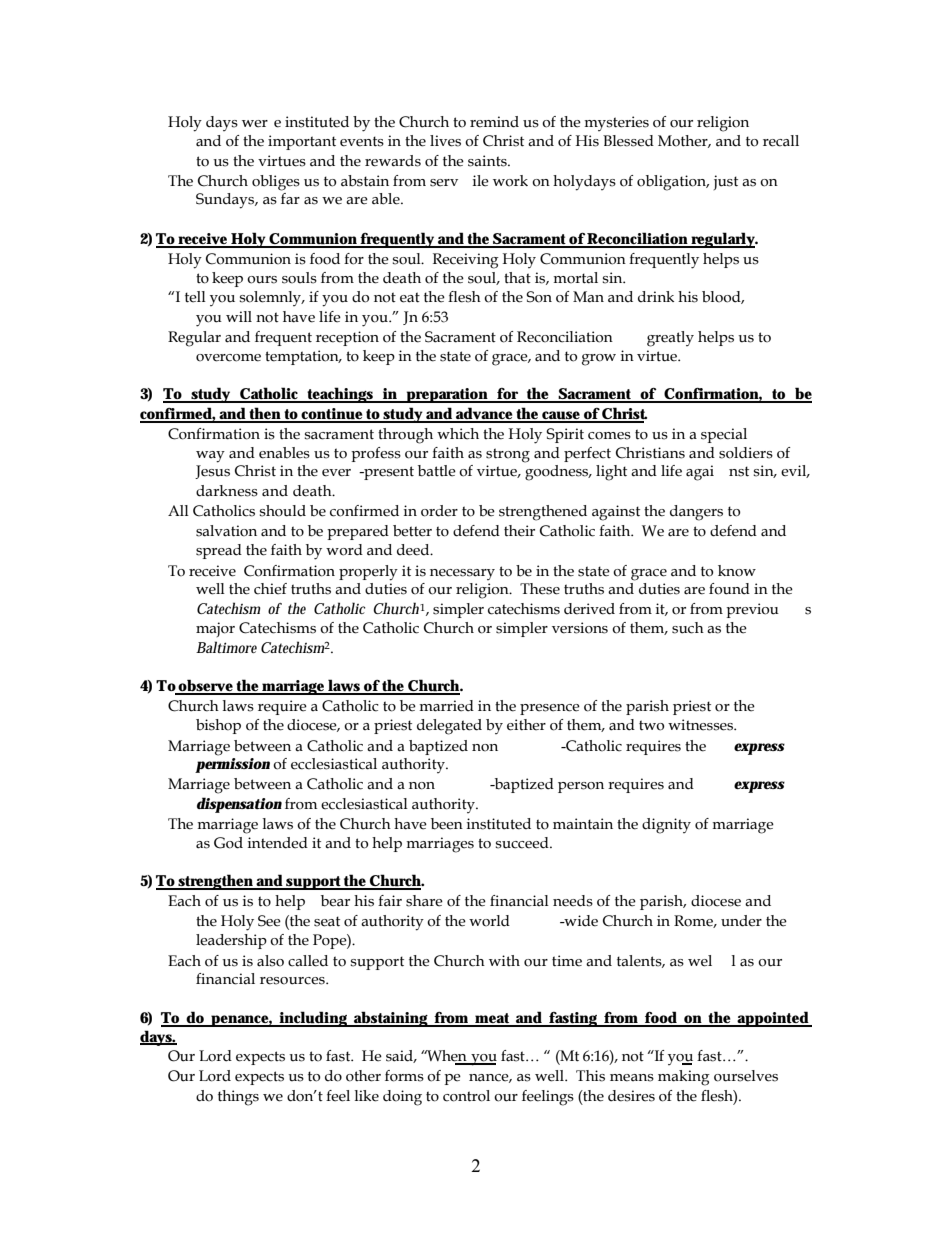 The height and width of the screenshot is (1233, 952). I want to click on special, so click(724, 435).
